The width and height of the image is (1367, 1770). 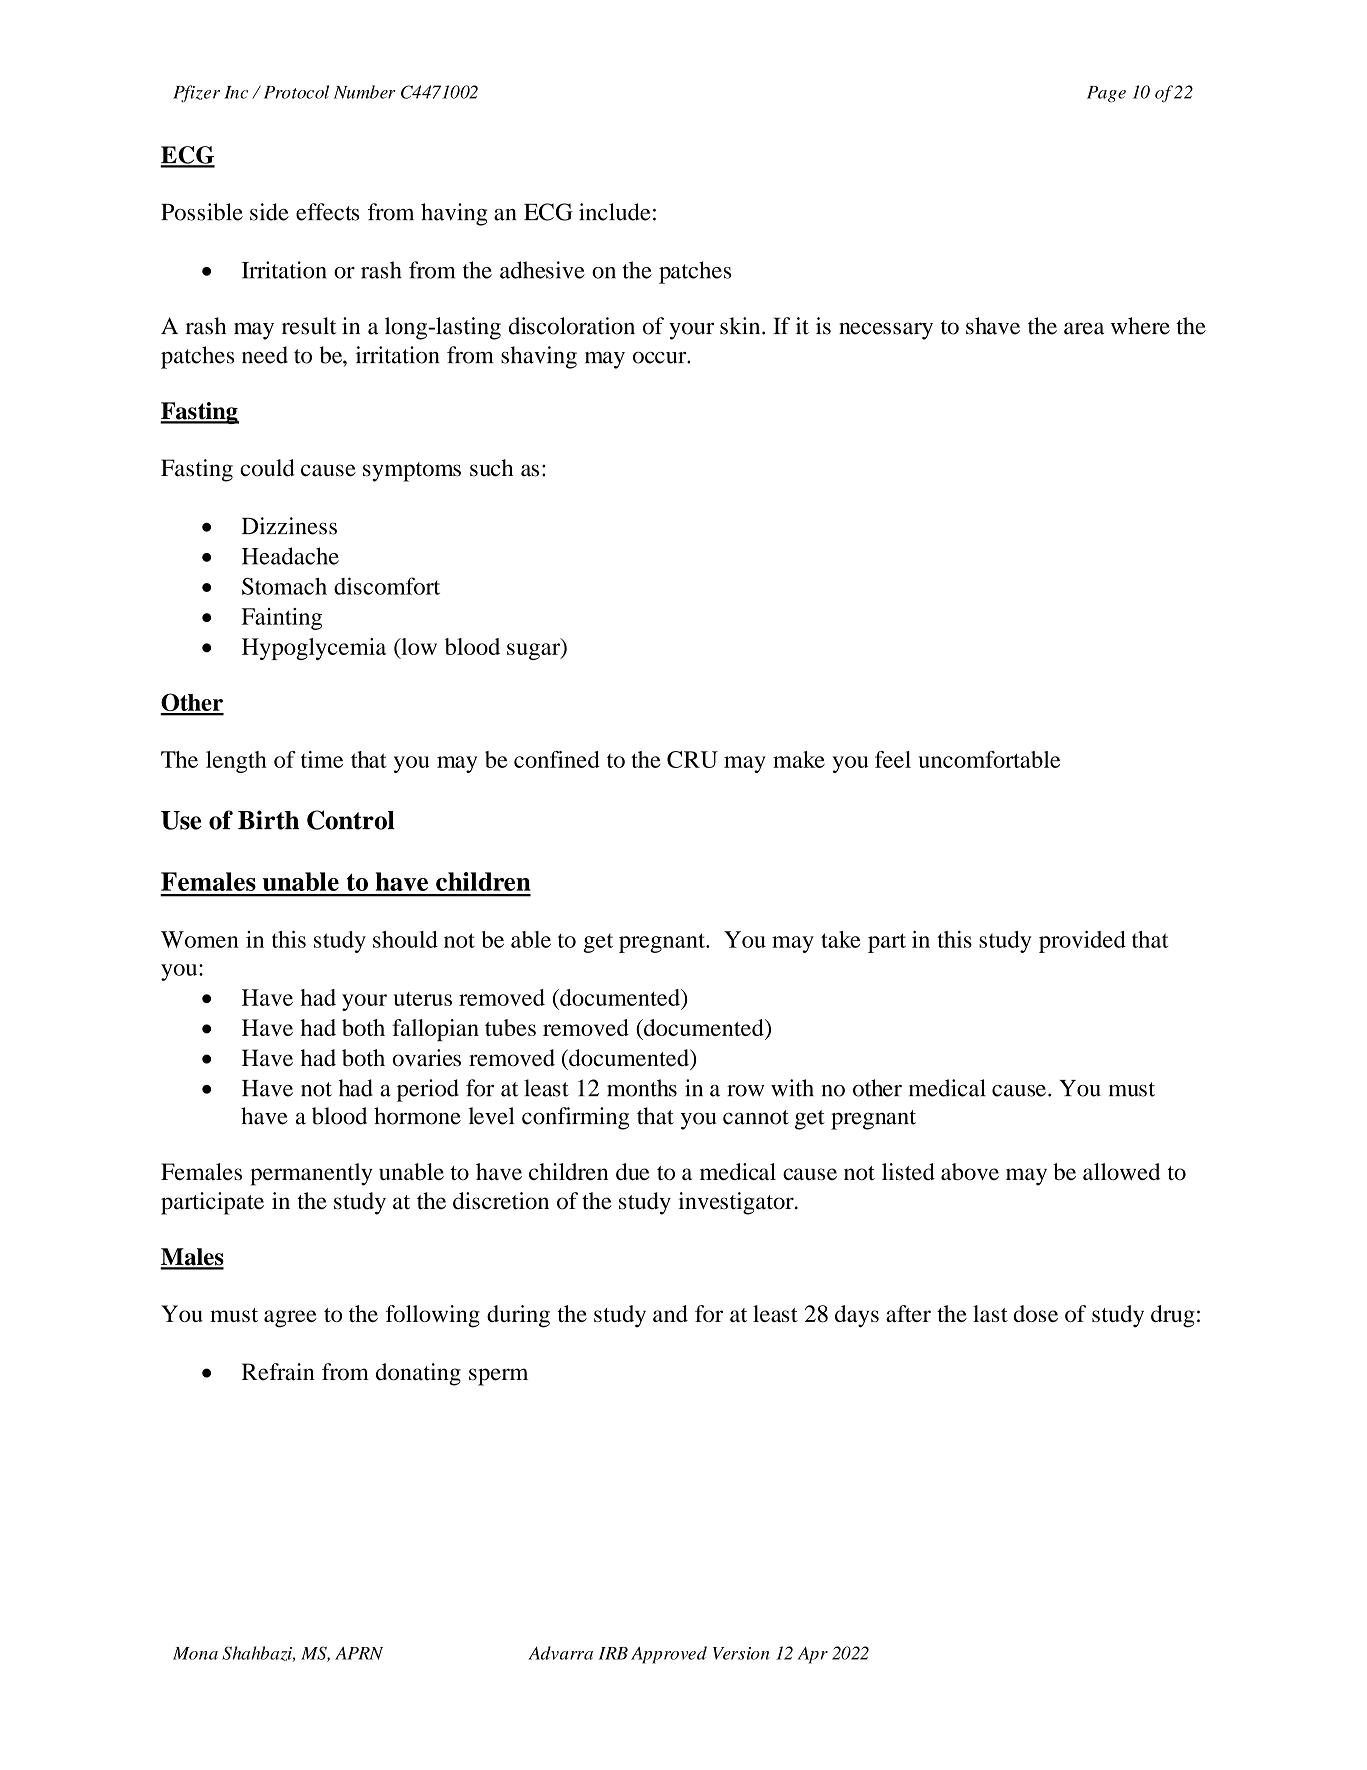 I want to click on provided, so click(x=1082, y=942).
